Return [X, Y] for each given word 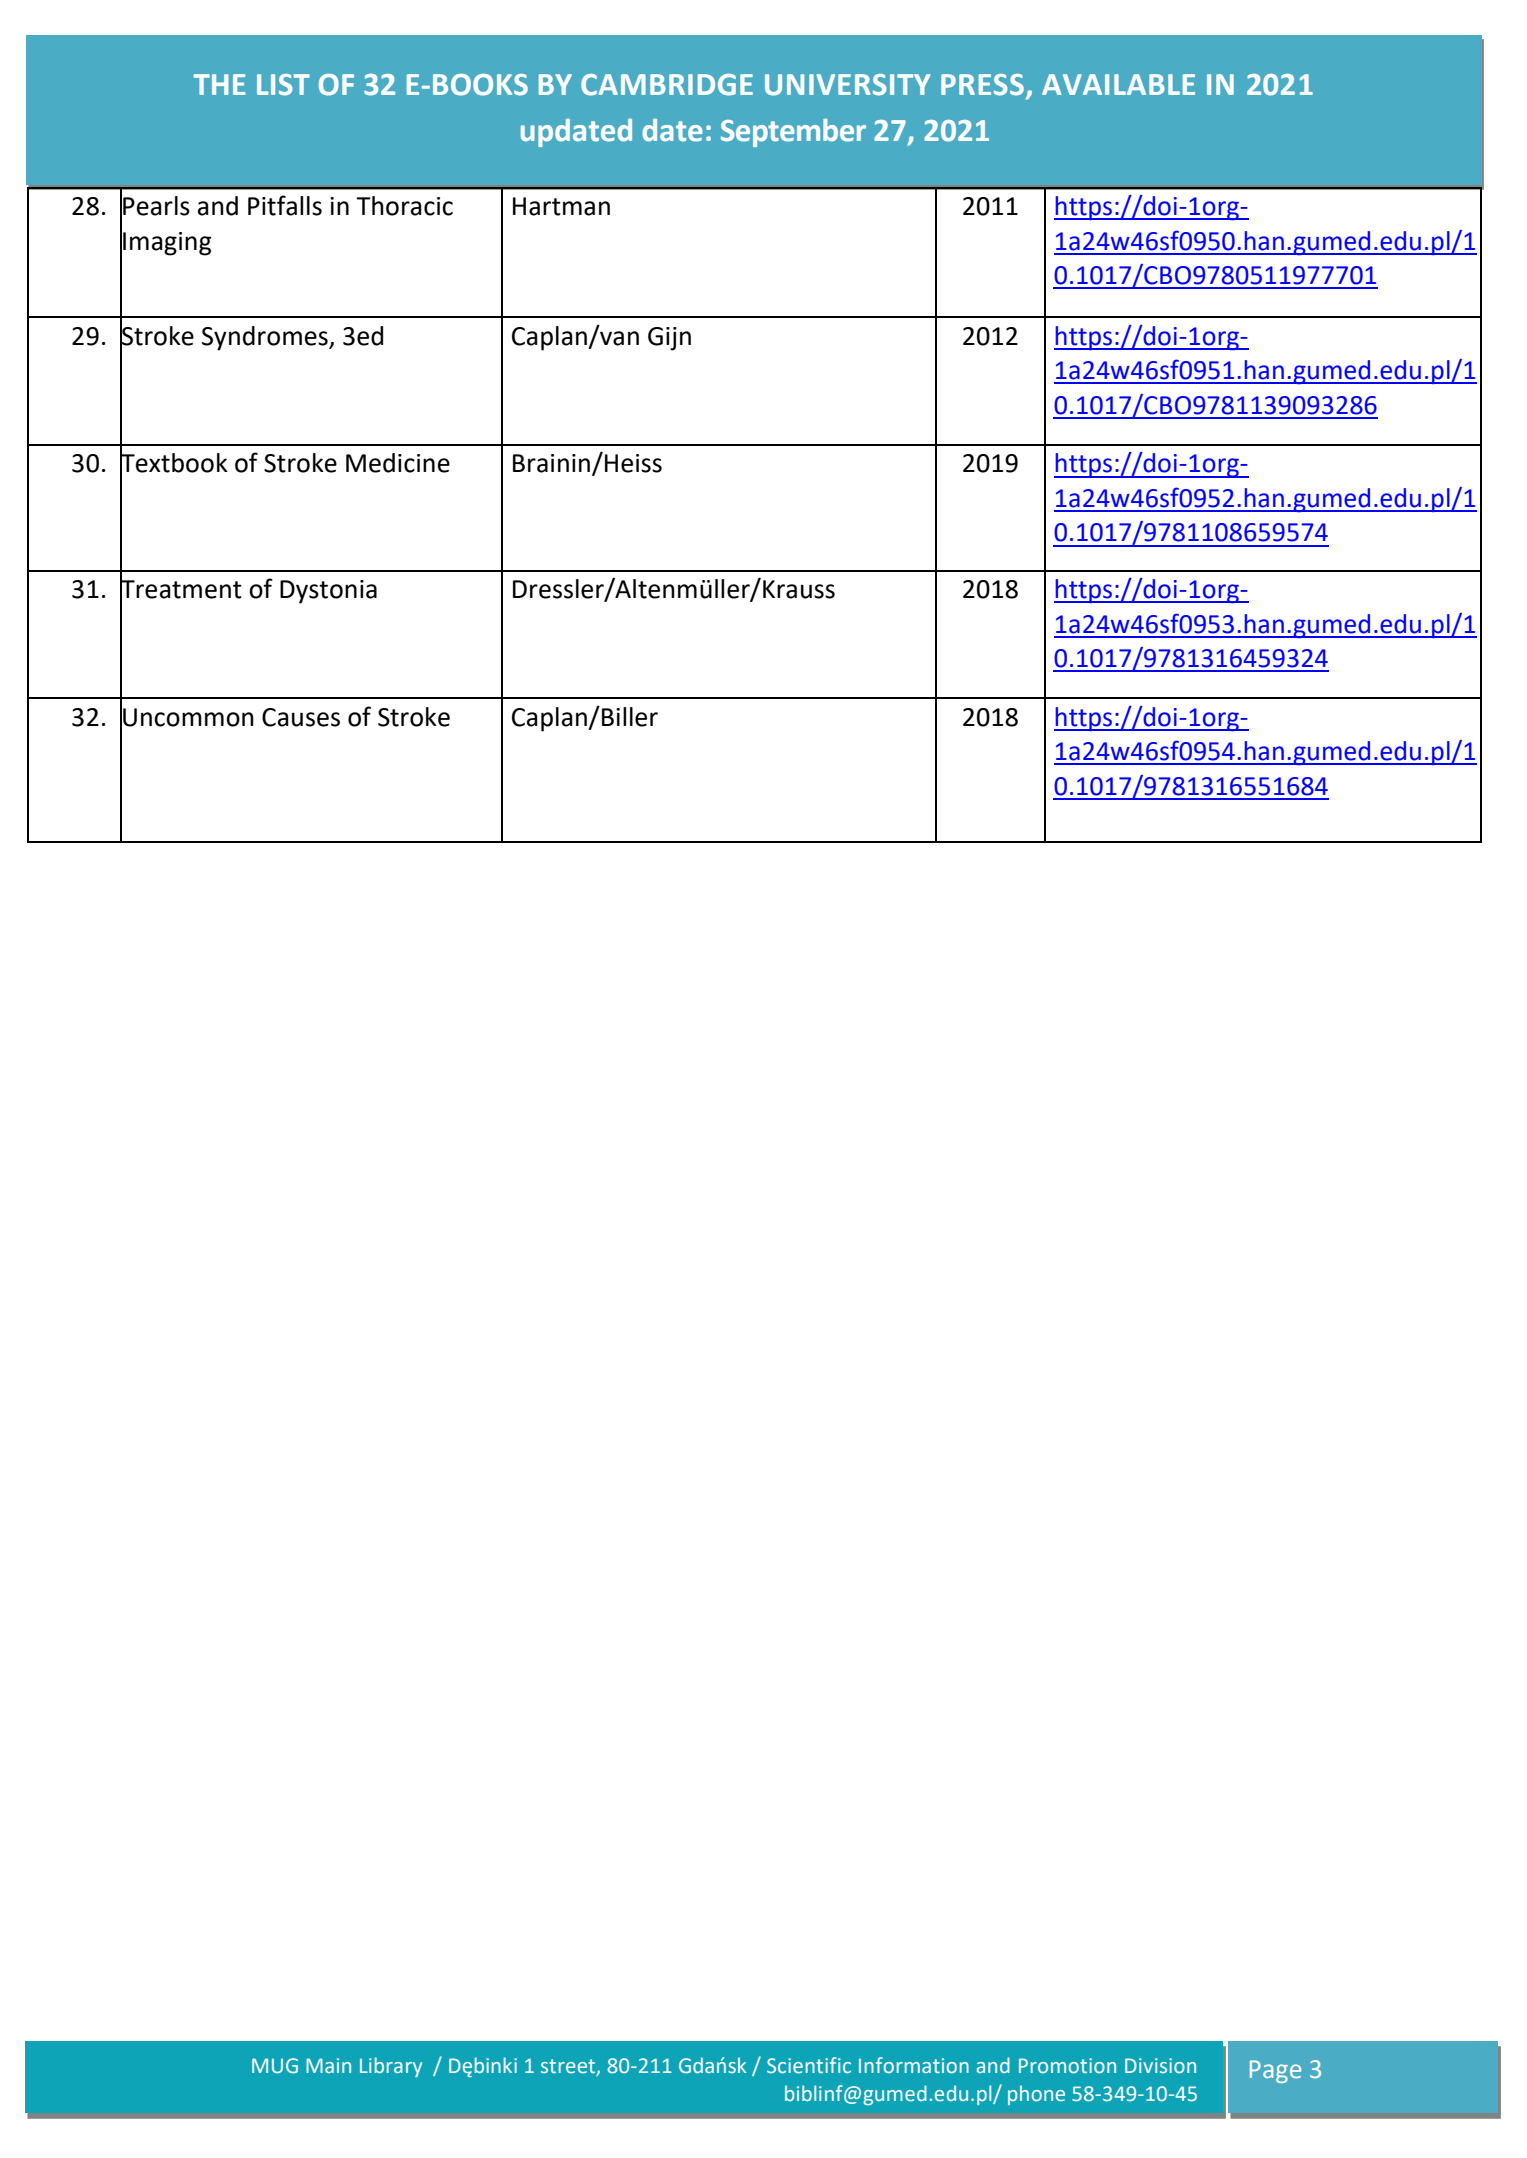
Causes [301, 717]
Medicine [398, 463]
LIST [283, 85]
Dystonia [328, 592]
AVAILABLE [1118, 84]
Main [328, 2065]
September [793, 133]
